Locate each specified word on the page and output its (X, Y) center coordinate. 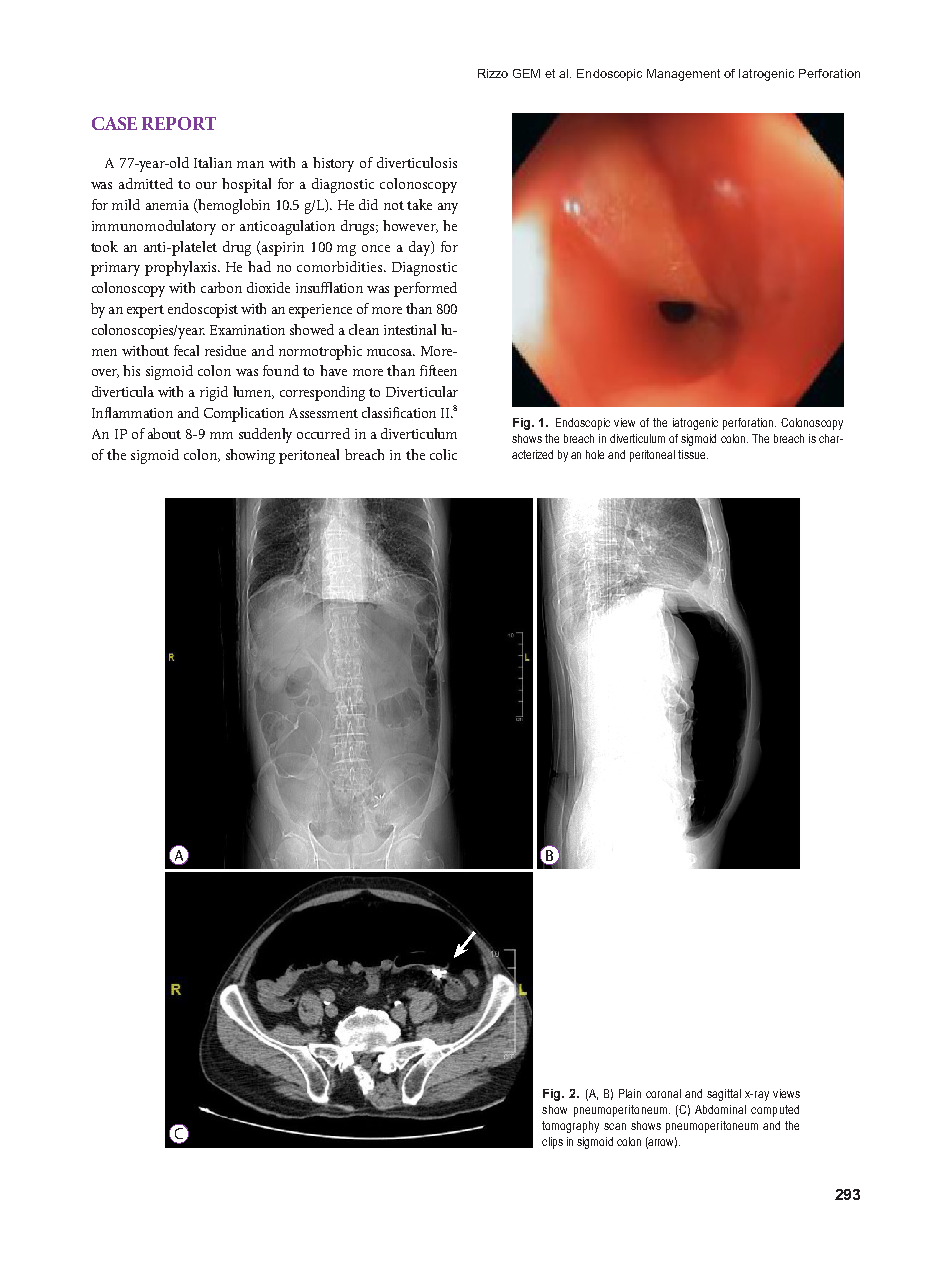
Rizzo (493, 73)
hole (595, 454)
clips (552, 1143)
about (164, 433)
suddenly (265, 435)
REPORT (179, 123)
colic (443, 454)
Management (683, 75)
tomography (570, 1127)
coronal (663, 1093)
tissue (693, 454)
